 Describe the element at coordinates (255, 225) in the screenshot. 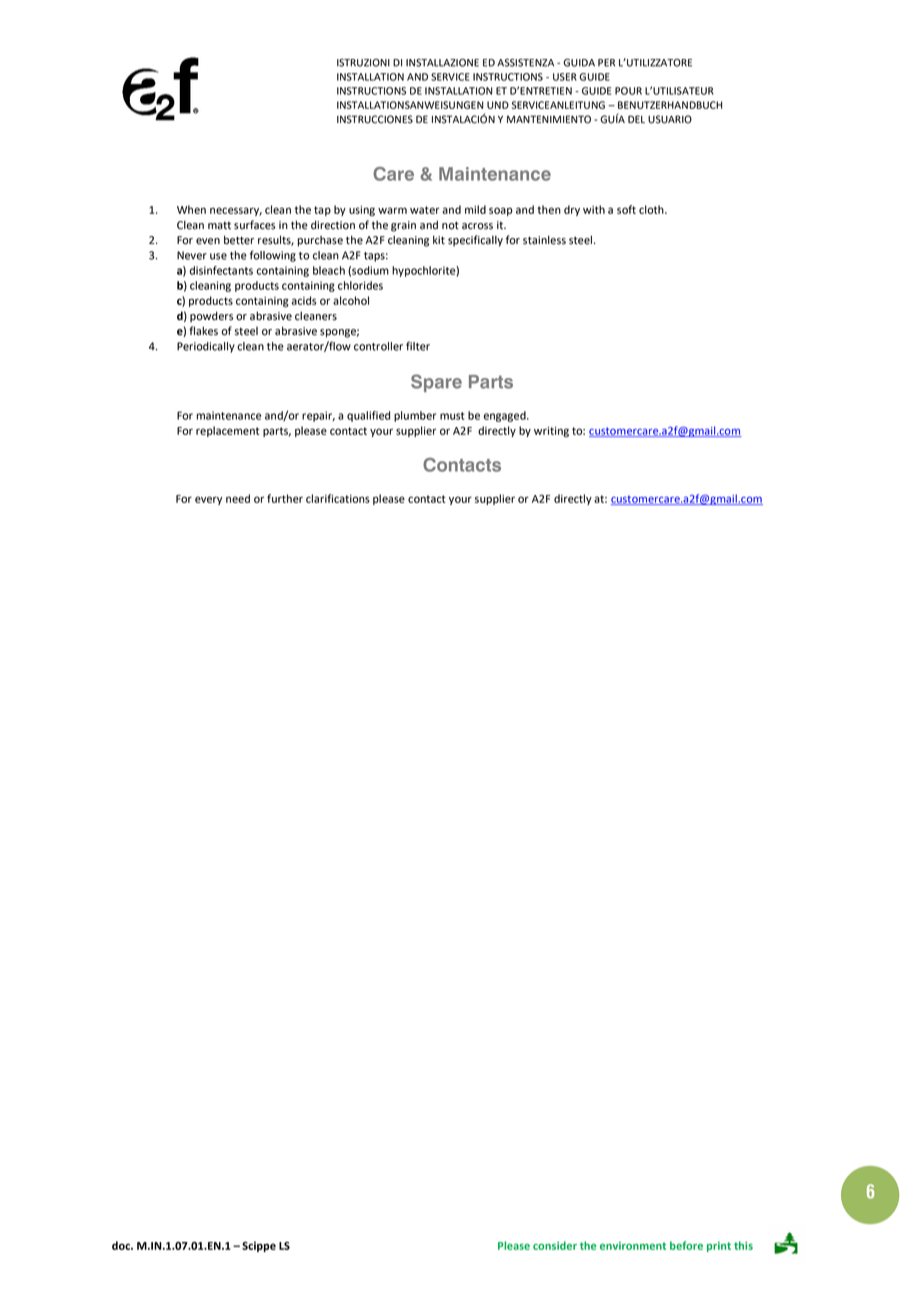

I see `surfaces` at that location.
